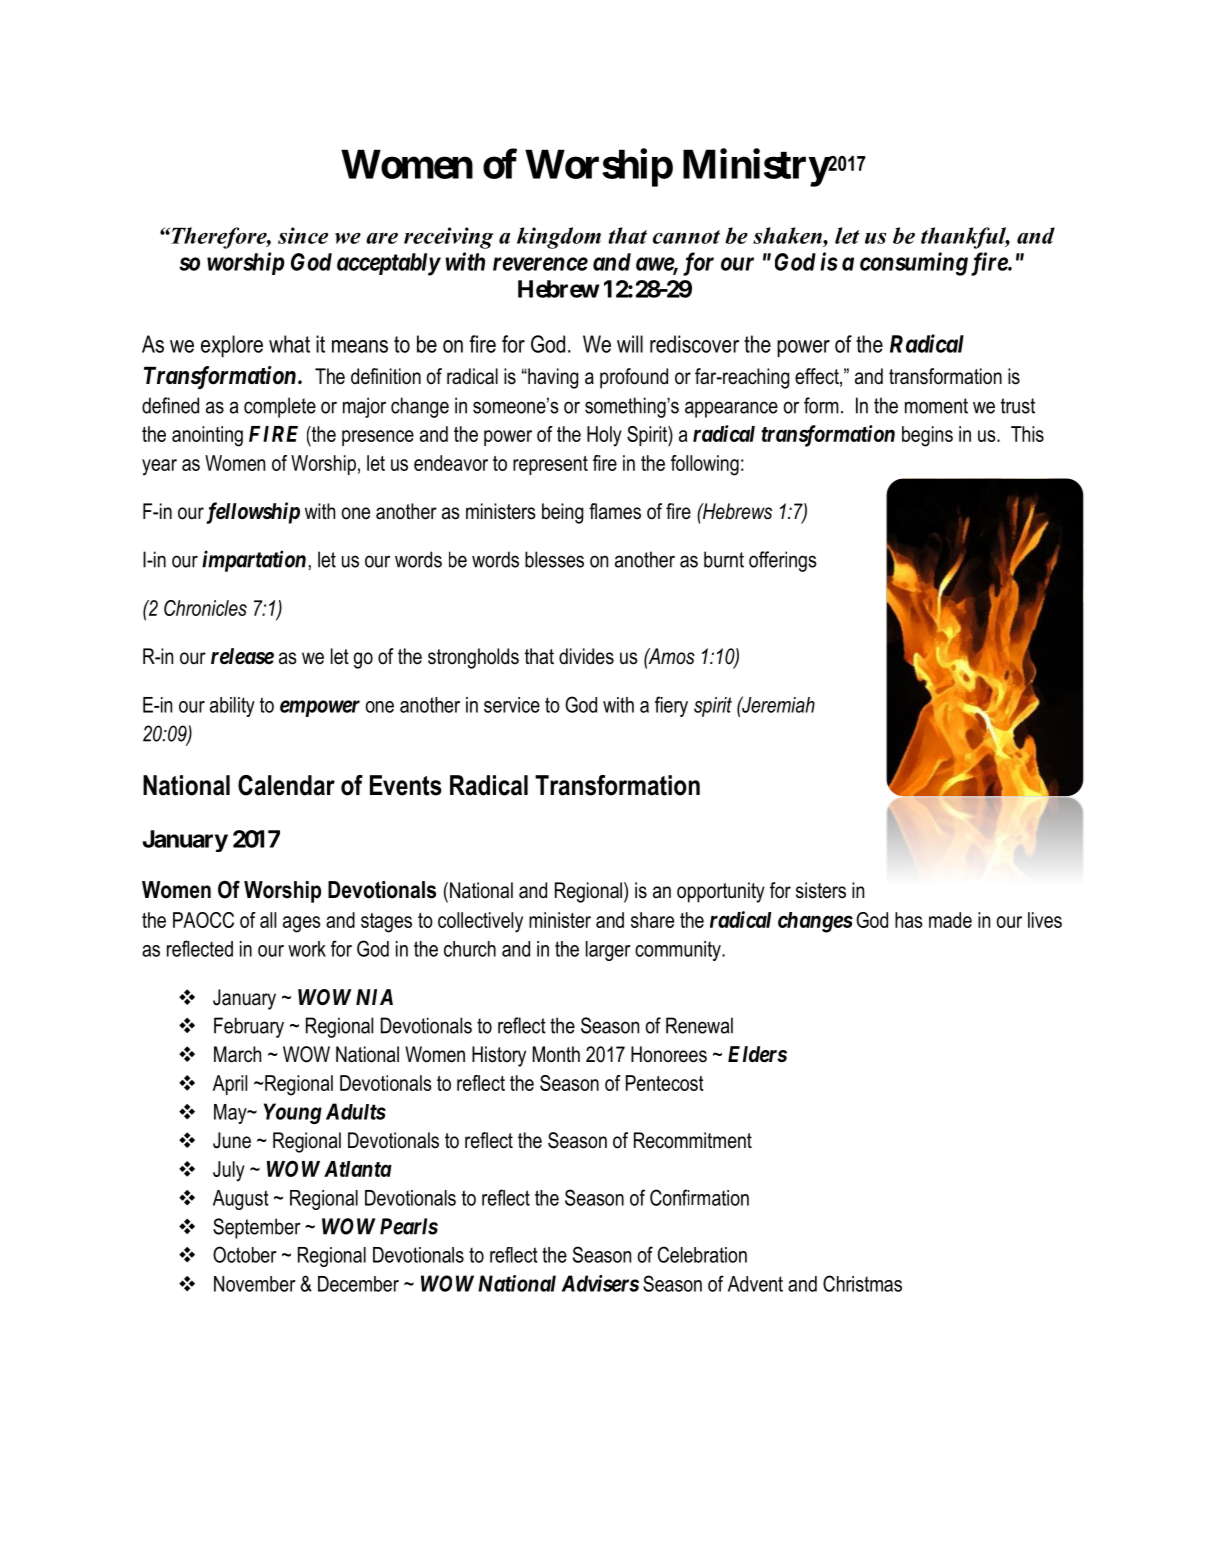  What do you see at coordinates (821, 890) in the screenshot?
I see `sisters` at bounding box center [821, 890].
